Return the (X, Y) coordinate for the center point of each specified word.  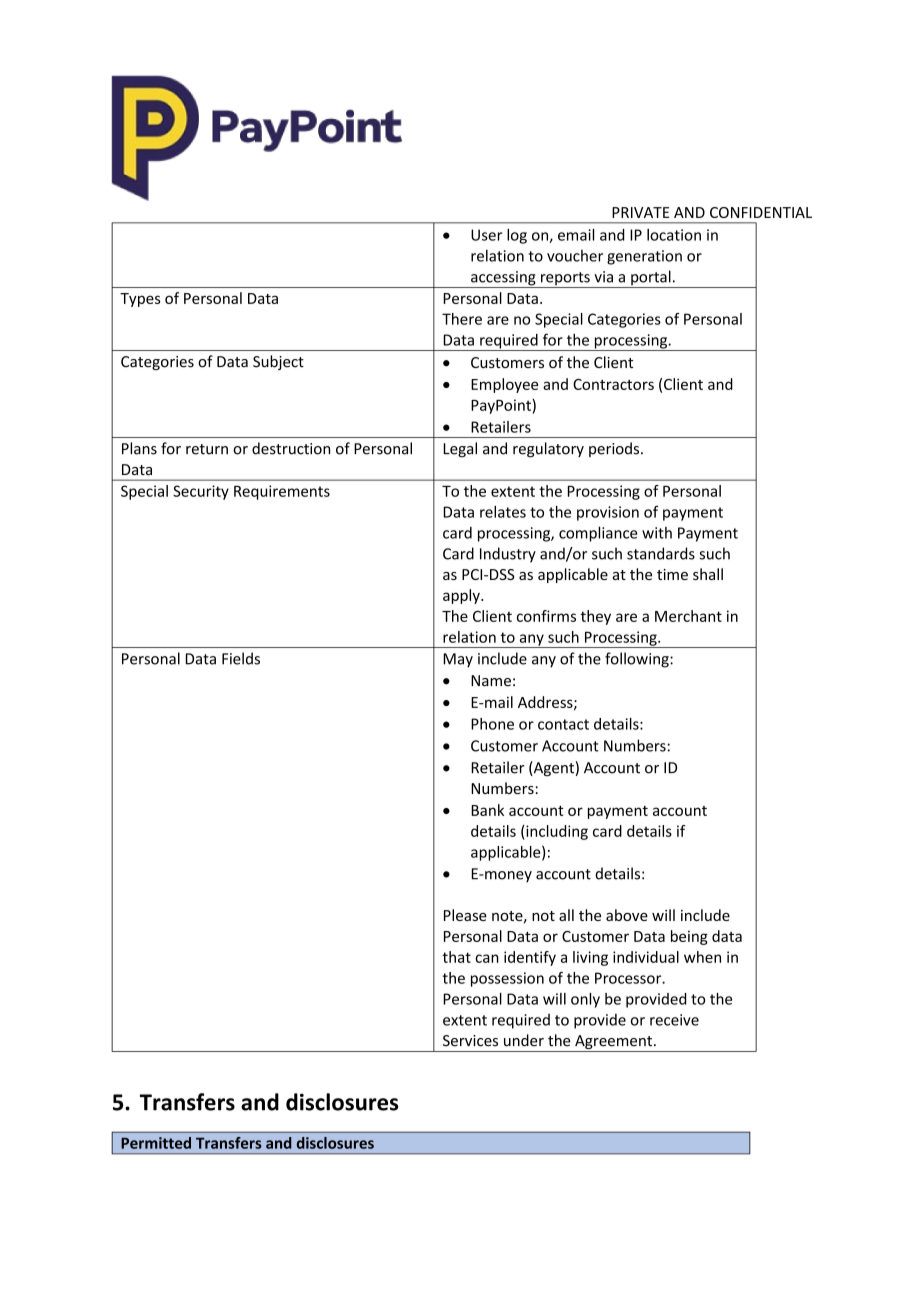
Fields (241, 658)
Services (470, 1041)
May (458, 660)
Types (140, 300)
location (674, 235)
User (486, 235)
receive (674, 1020)
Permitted (156, 1143)
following (638, 660)
